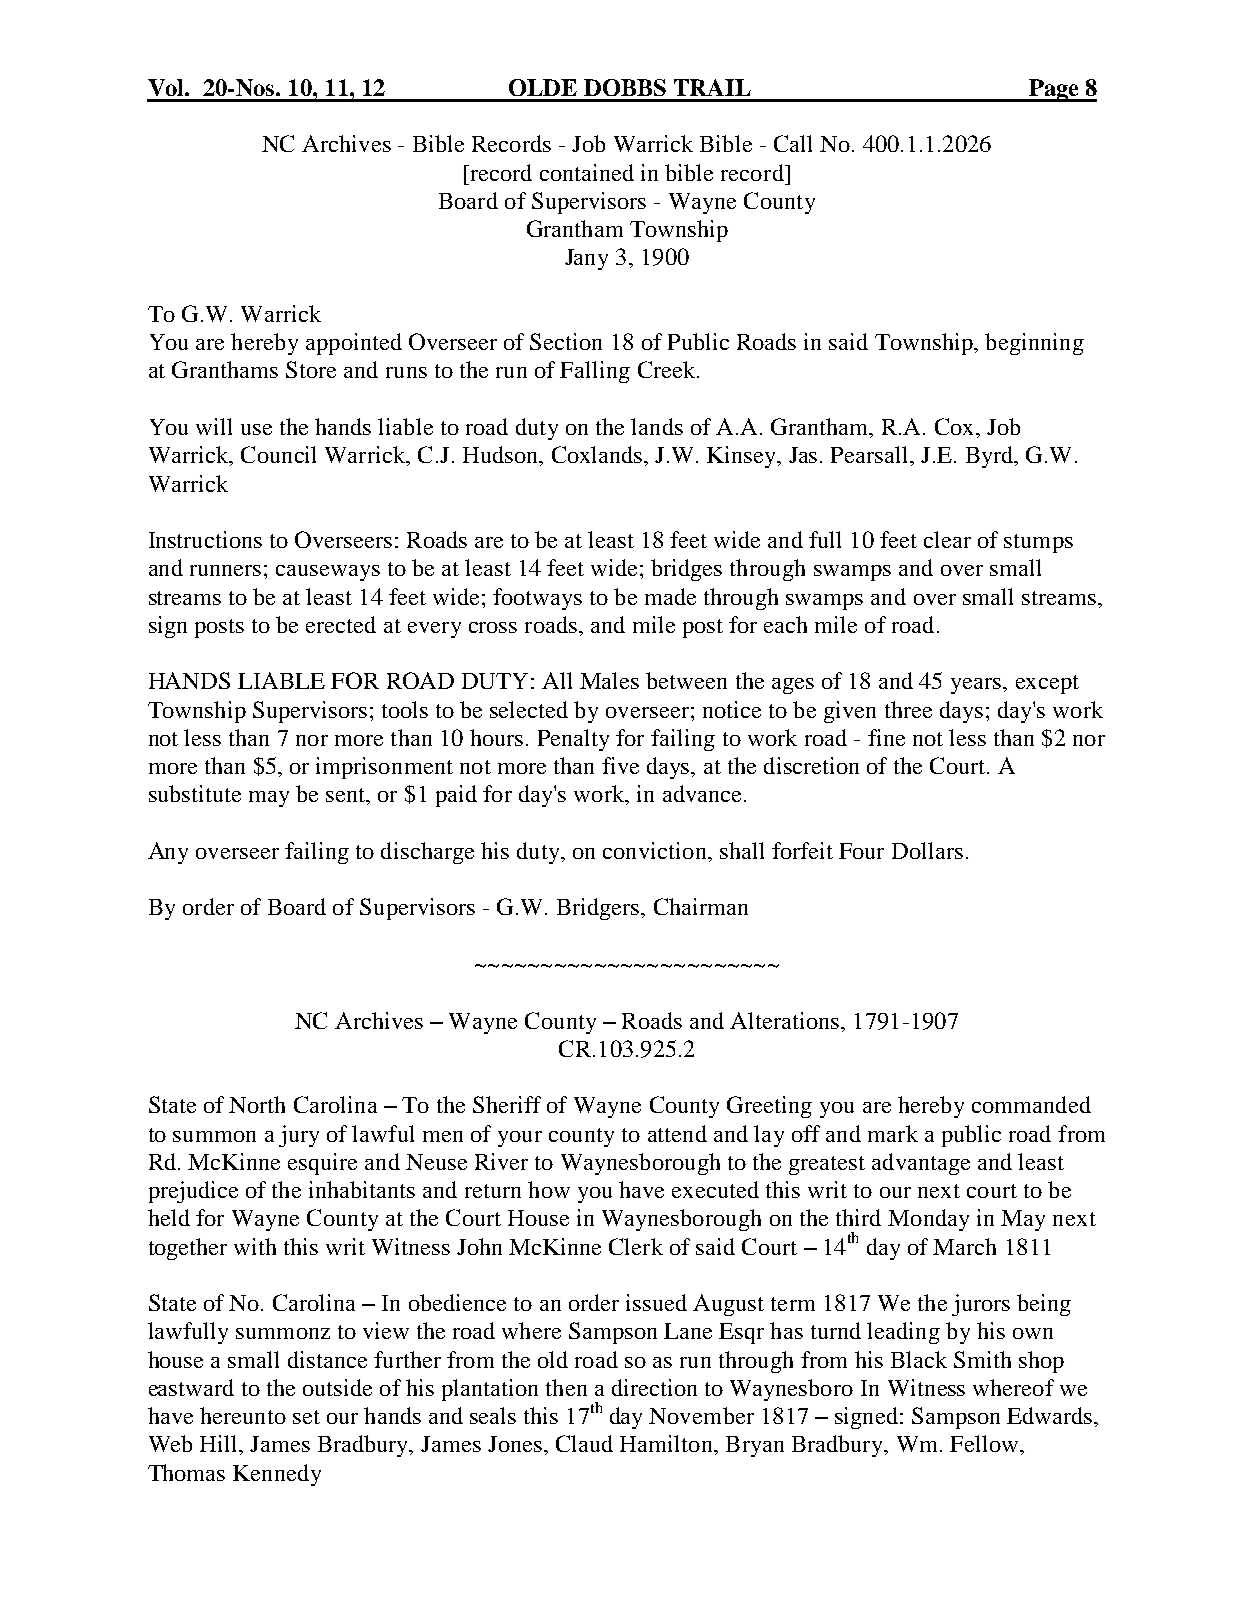 The height and width of the screenshot is (1622, 1254). Describe the element at coordinates (620, 765) in the screenshot. I see `five` at that location.
